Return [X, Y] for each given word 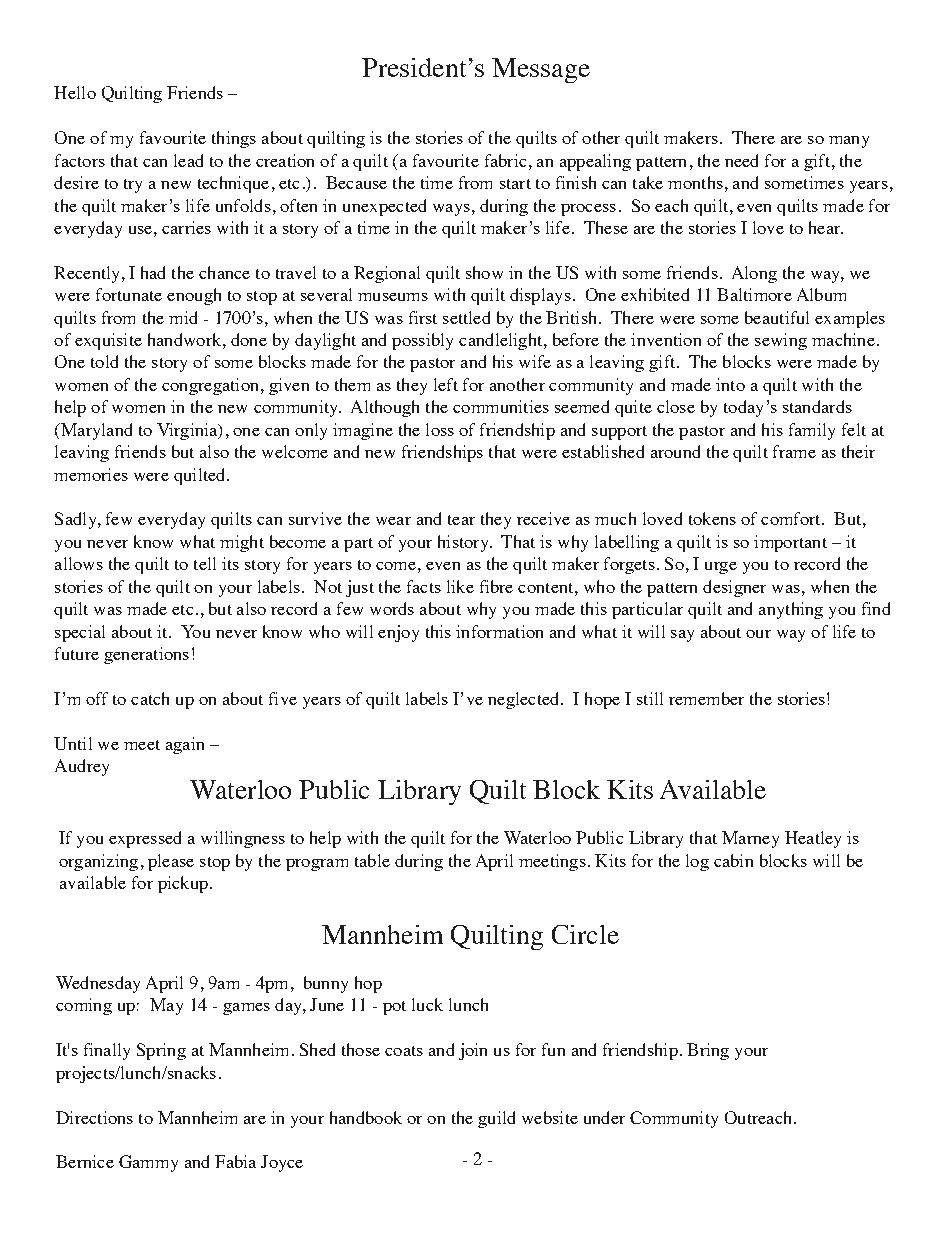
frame [794, 451]
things [234, 139]
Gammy [148, 1163]
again [185, 745]
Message [541, 70]
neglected [525, 700]
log [697, 862]
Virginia [188, 431]
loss [440, 429]
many [849, 142]
